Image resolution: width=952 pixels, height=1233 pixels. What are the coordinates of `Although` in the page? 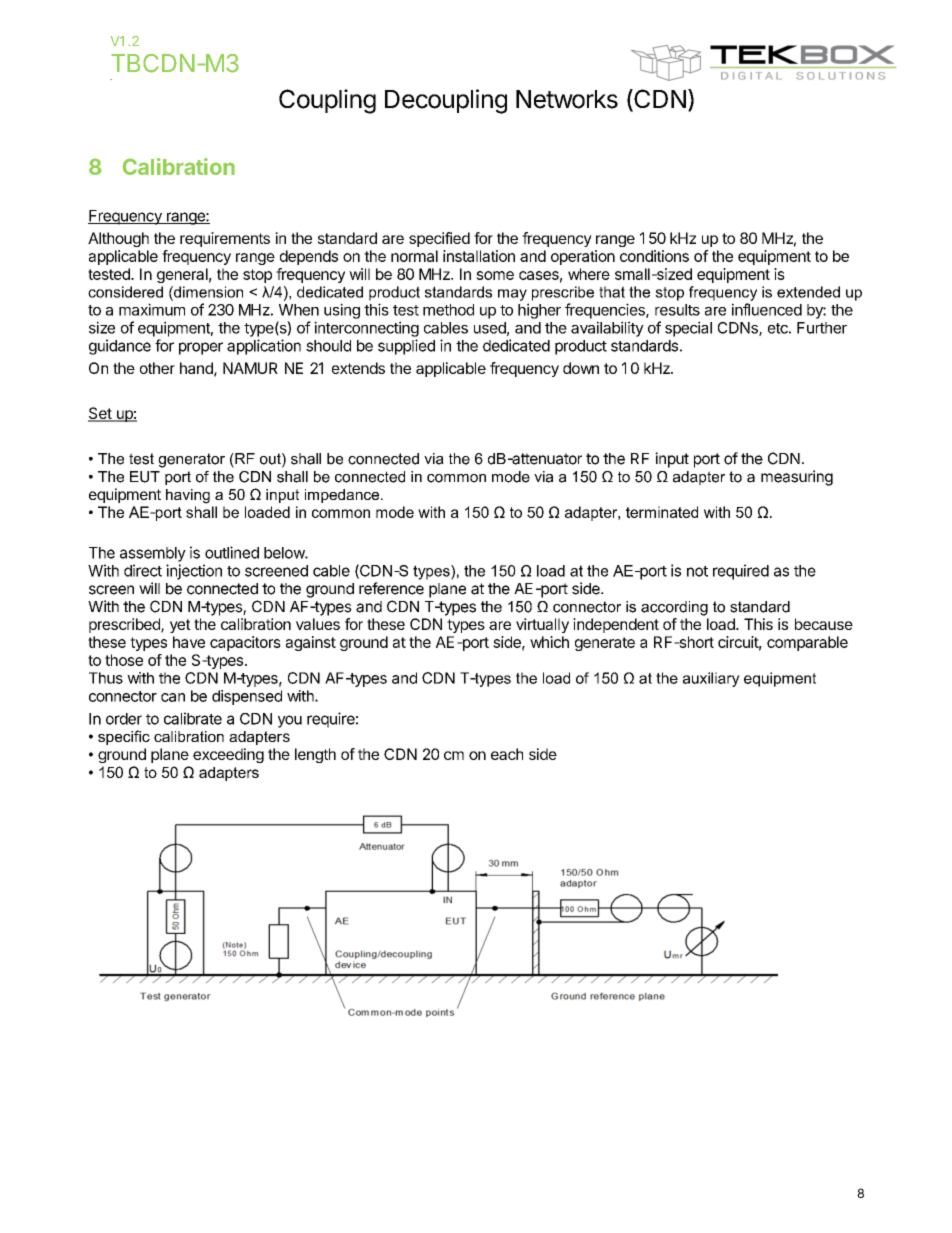 It's located at (118, 239).
